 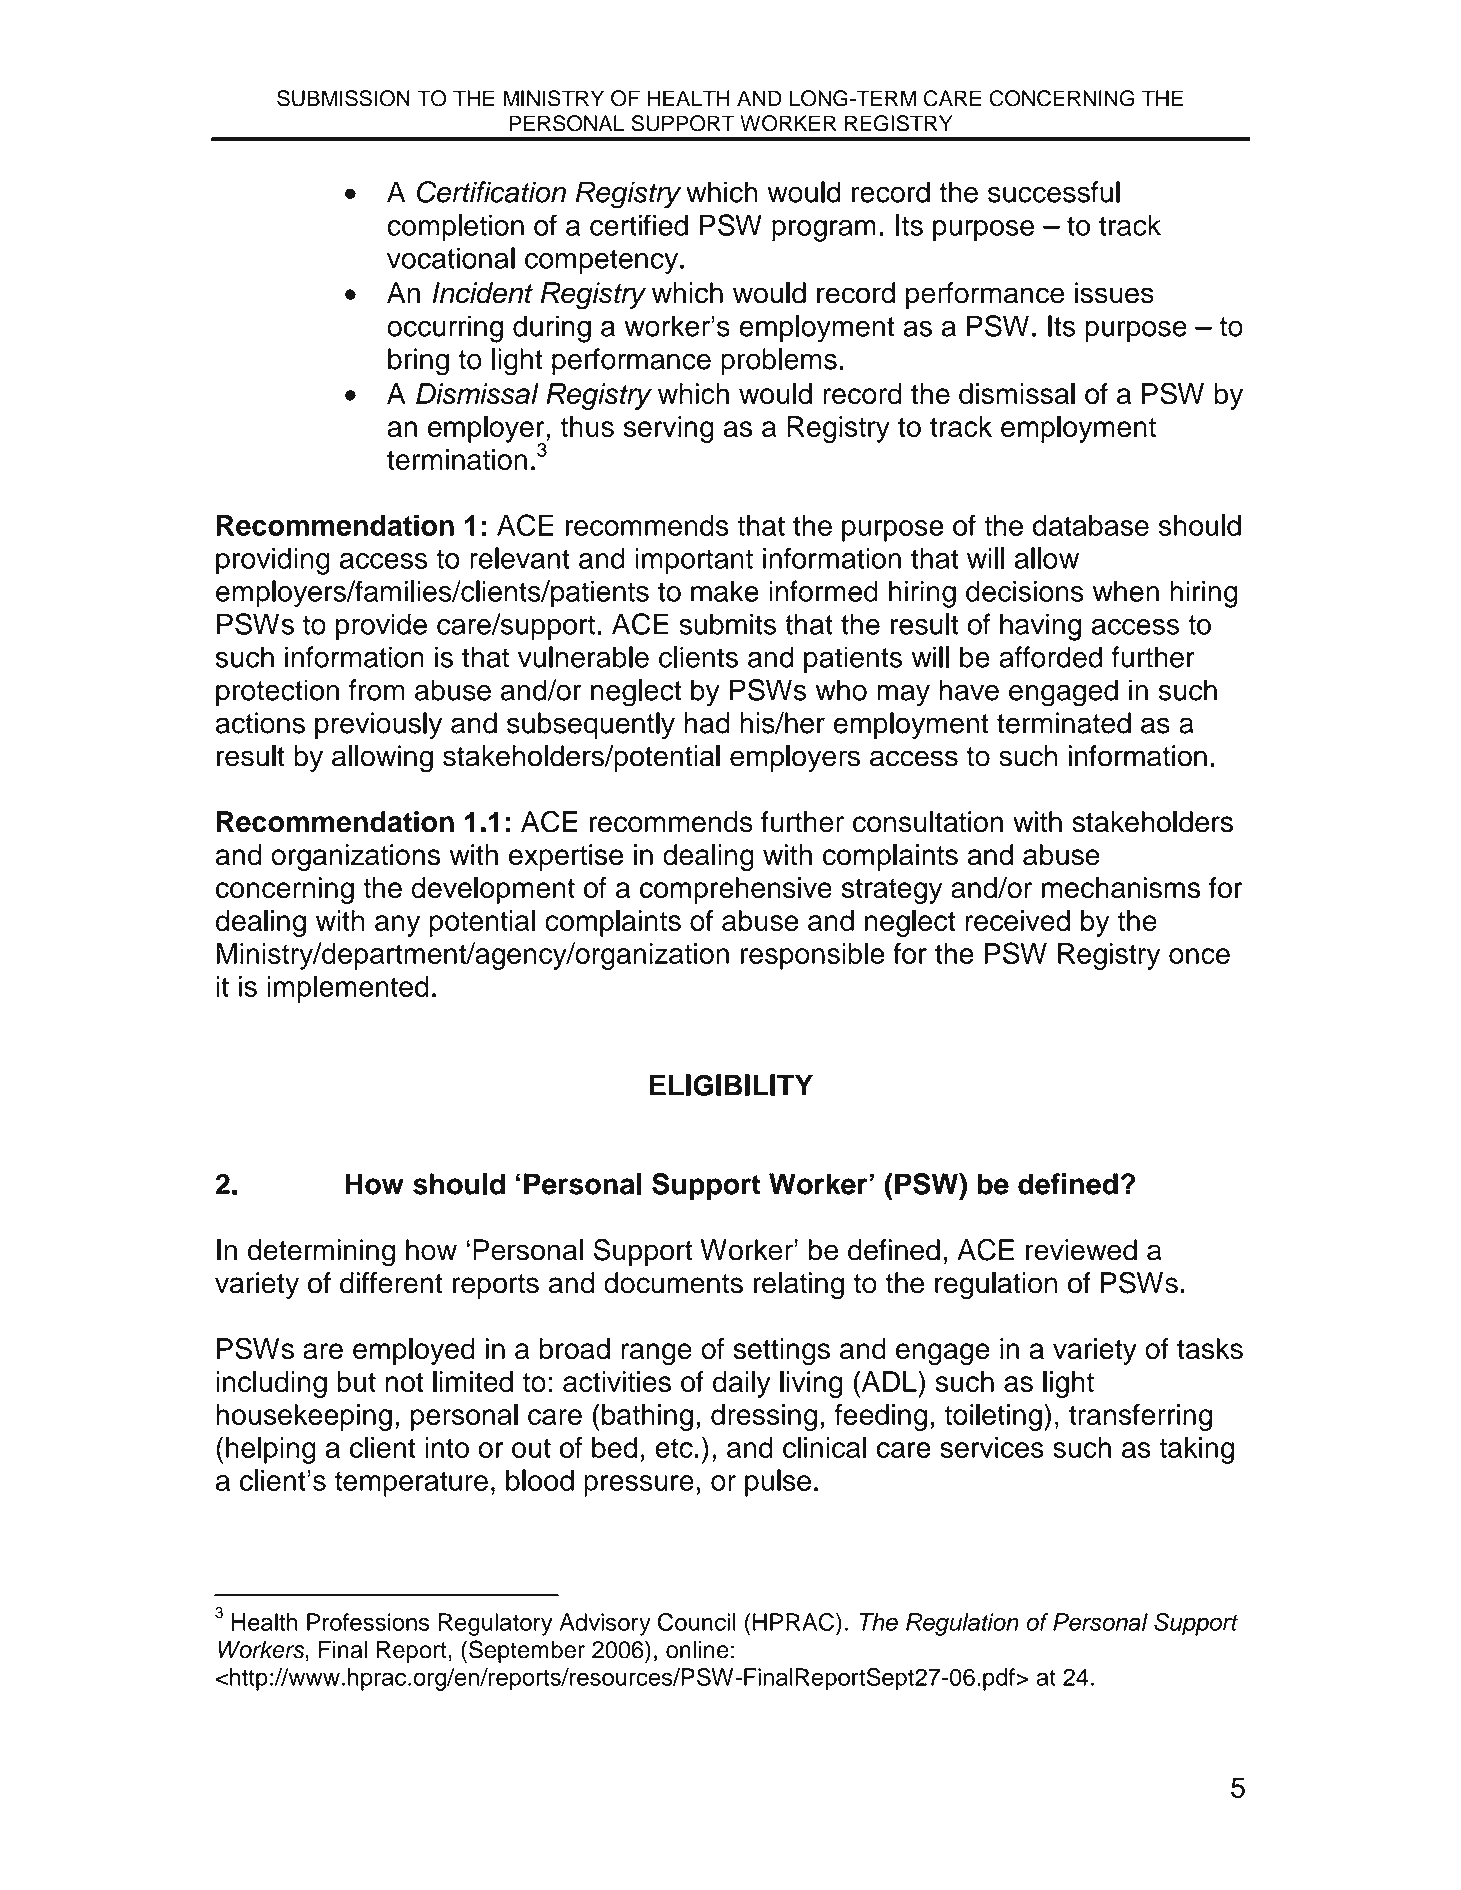 I want to click on certified, so click(x=639, y=225).
